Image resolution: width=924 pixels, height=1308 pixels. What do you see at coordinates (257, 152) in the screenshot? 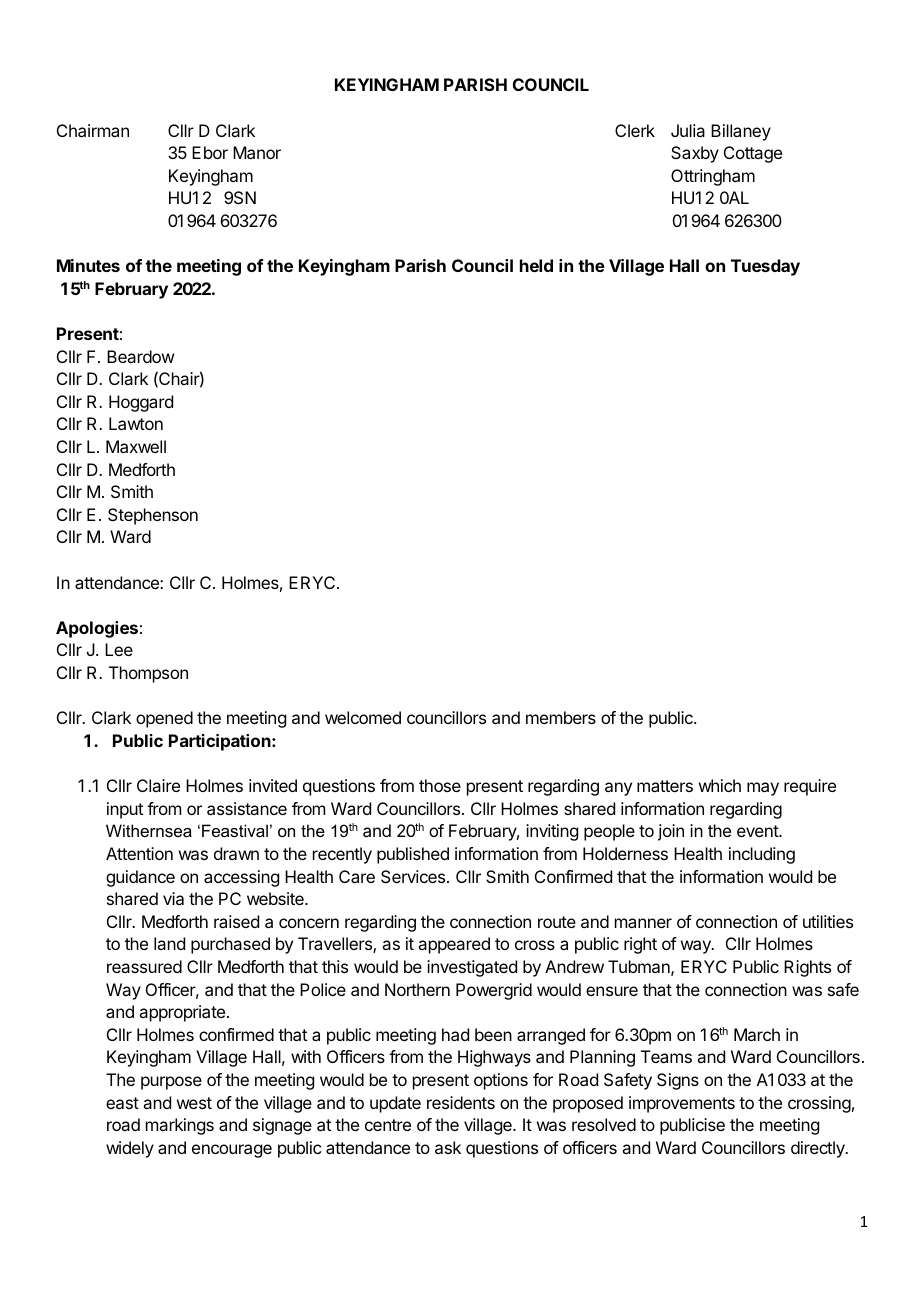
I see `Manor` at bounding box center [257, 152].
